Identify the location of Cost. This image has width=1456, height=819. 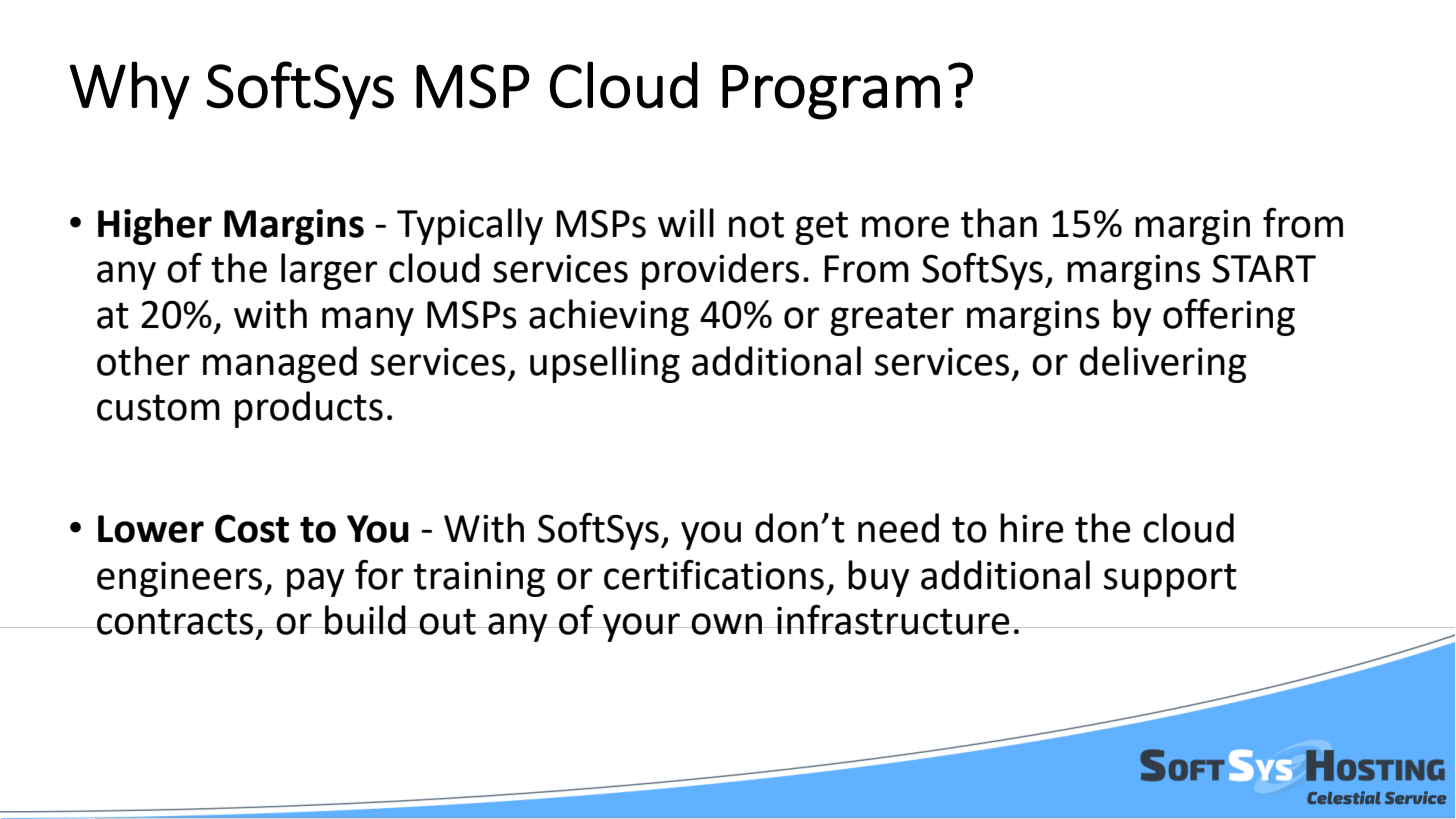
(252, 528).
